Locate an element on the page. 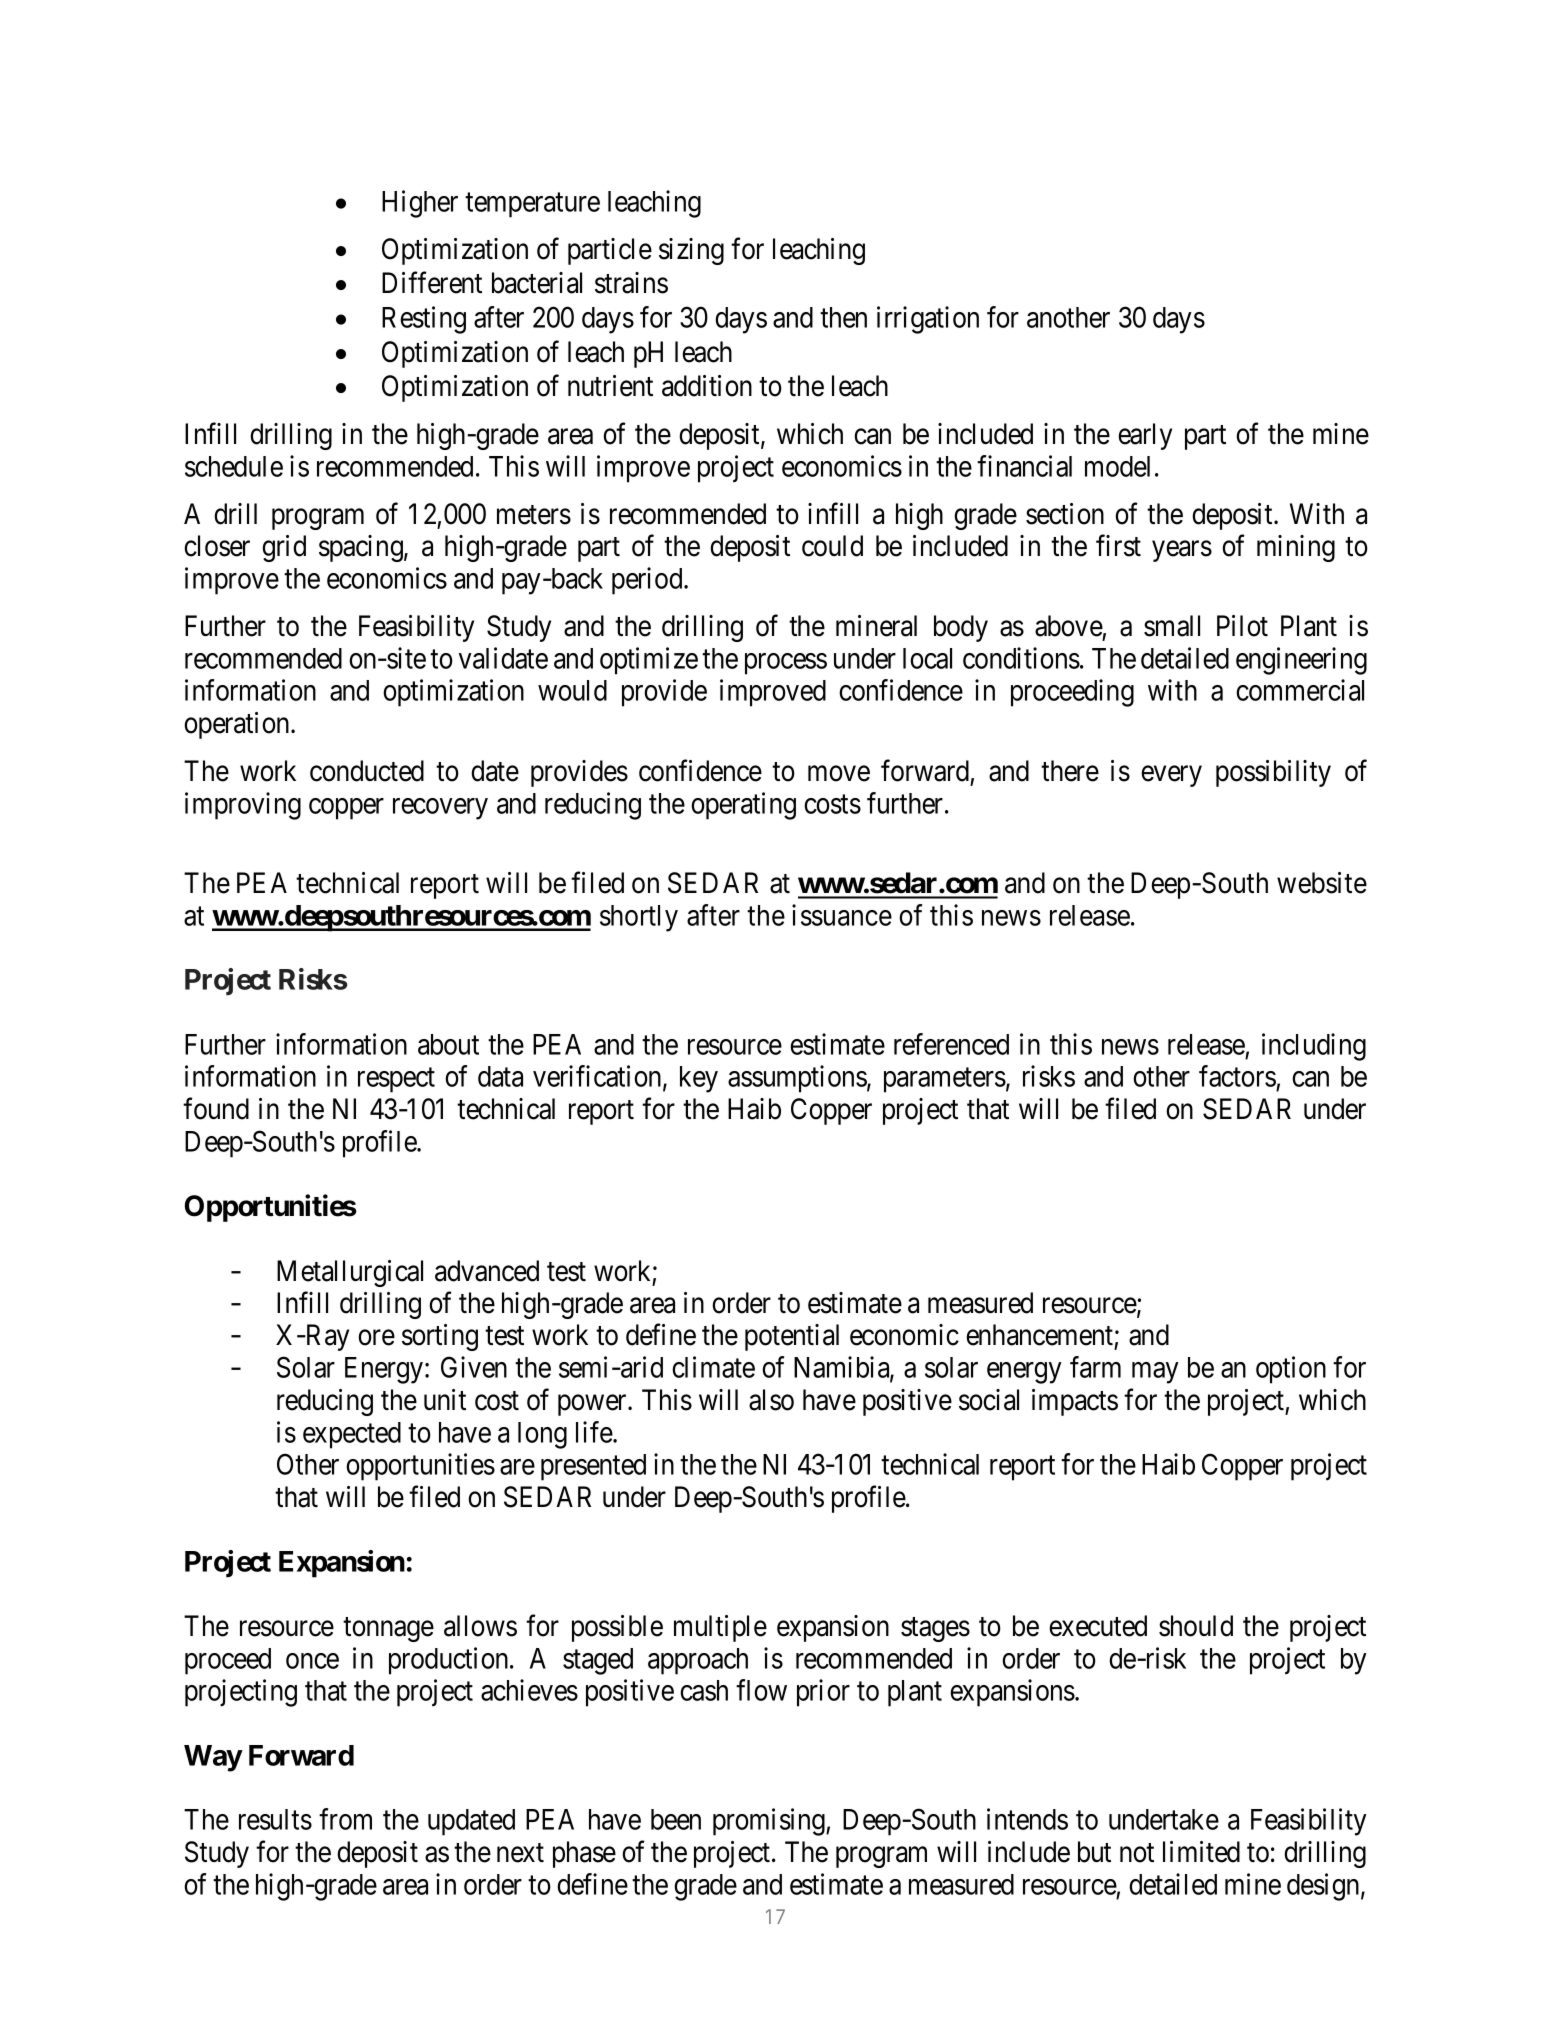 This page has height=2021, width=1562. sizing is located at coordinates (691, 251).
